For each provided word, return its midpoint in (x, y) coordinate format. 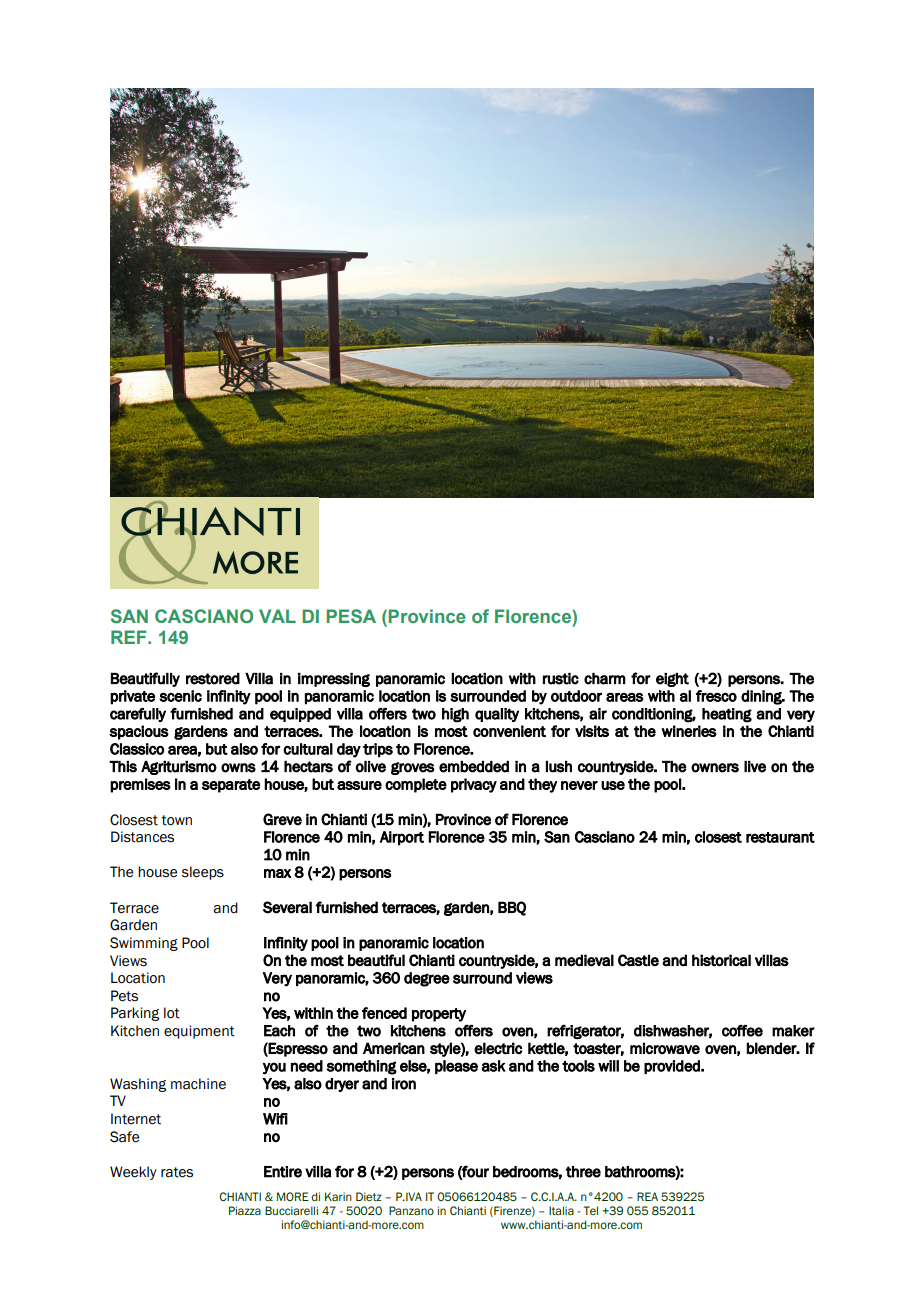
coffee (742, 1030)
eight (672, 680)
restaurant (780, 837)
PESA (351, 616)
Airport (402, 838)
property (439, 1015)
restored (213, 679)
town (176, 820)
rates (177, 1172)
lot (172, 1013)
